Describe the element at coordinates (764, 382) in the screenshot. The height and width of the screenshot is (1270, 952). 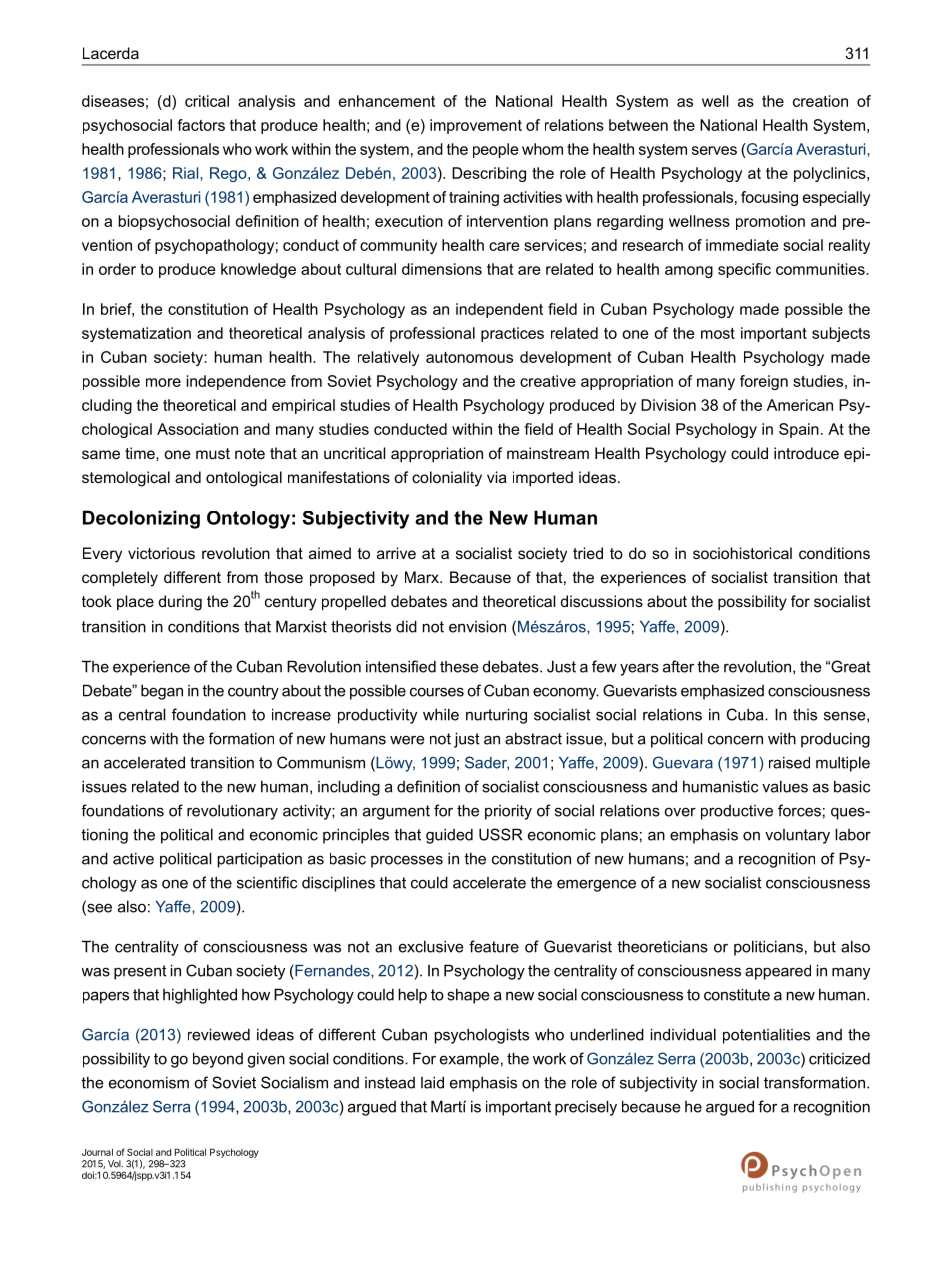
I see `foreign` at that location.
